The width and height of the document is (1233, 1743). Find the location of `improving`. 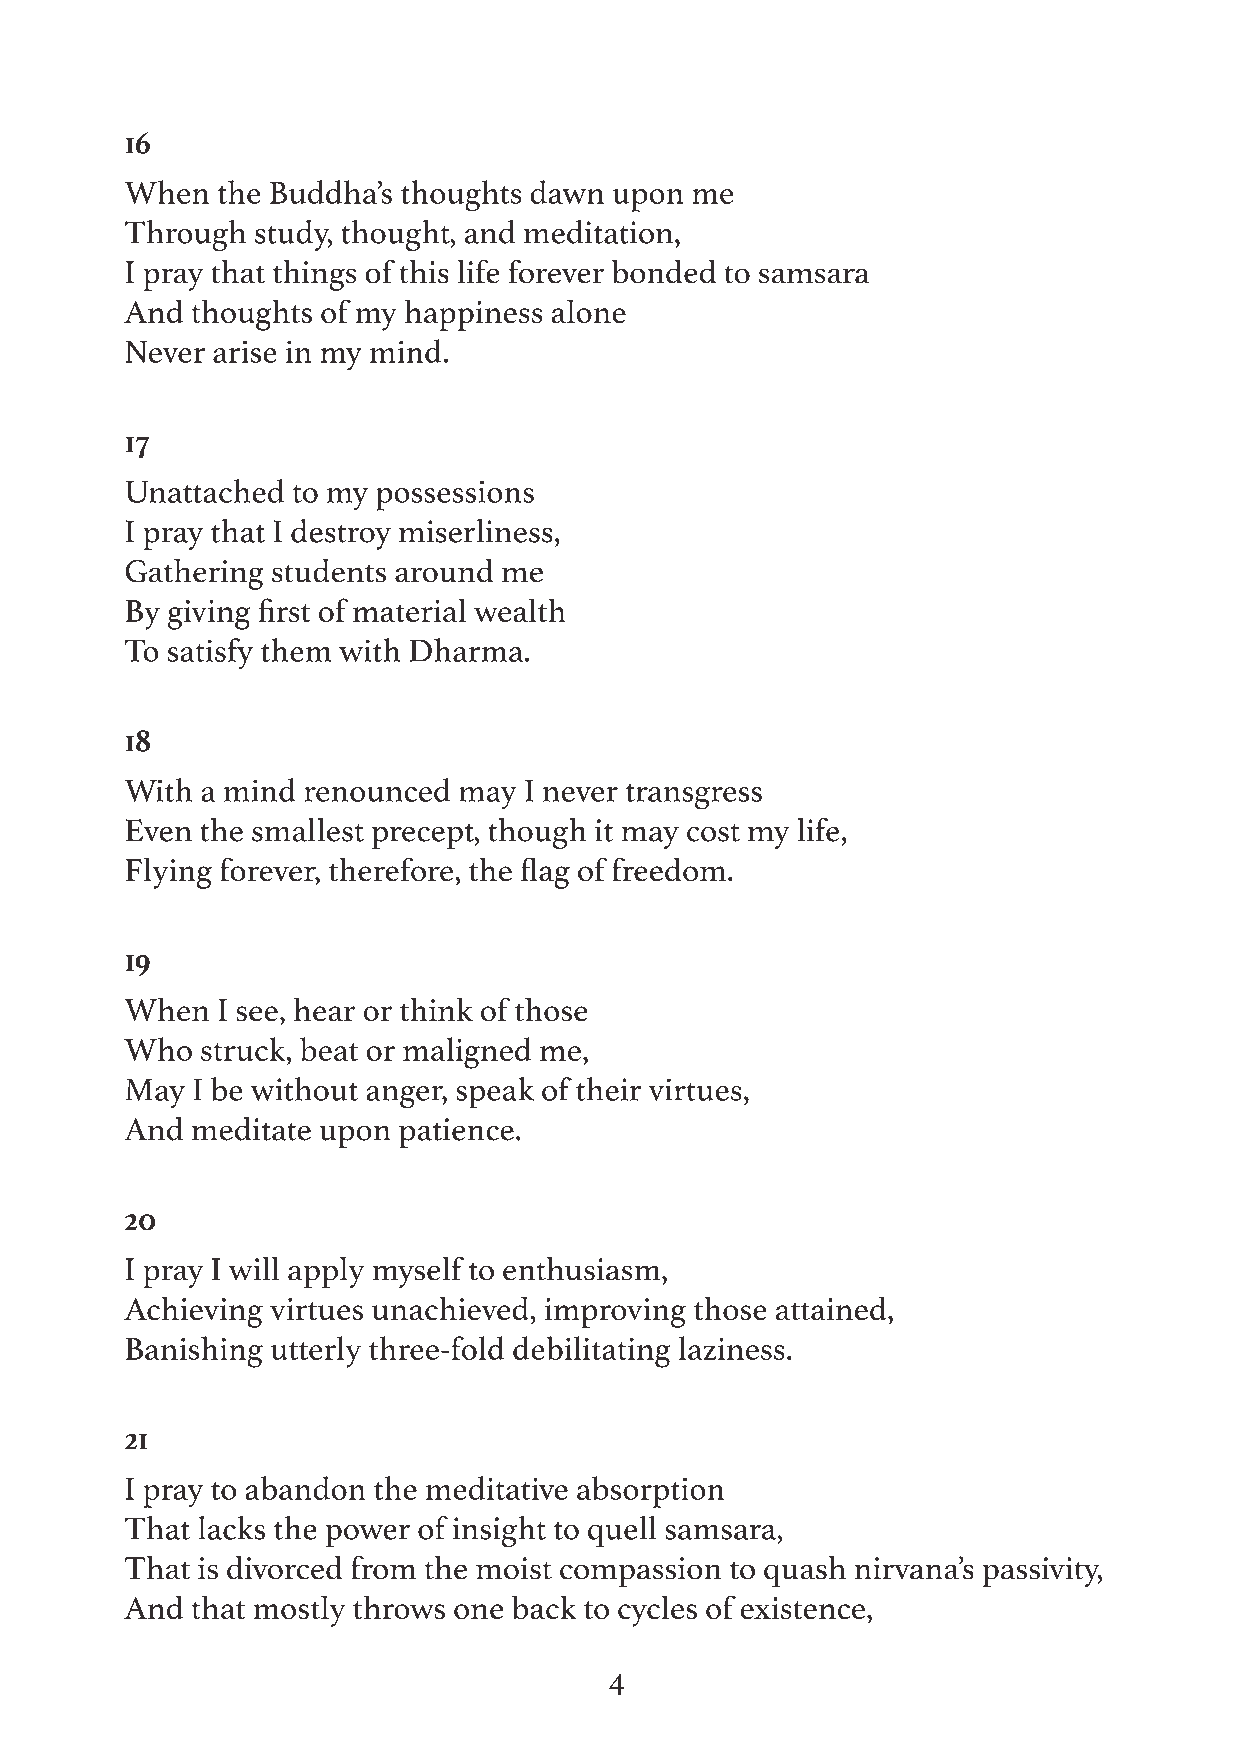

improving is located at coordinates (615, 1313).
